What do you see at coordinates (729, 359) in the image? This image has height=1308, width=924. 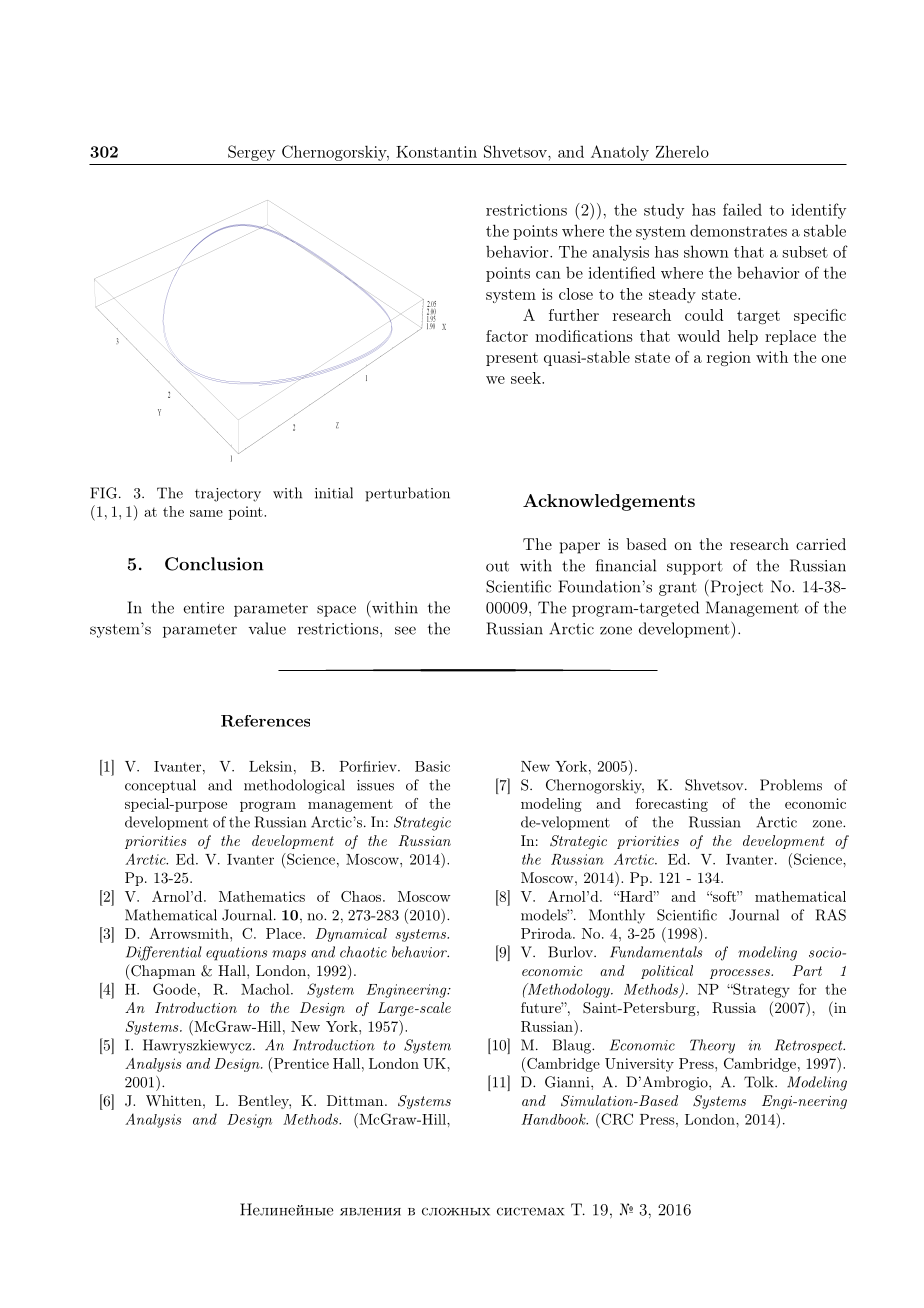 I see `region` at bounding box center [729, 359].
